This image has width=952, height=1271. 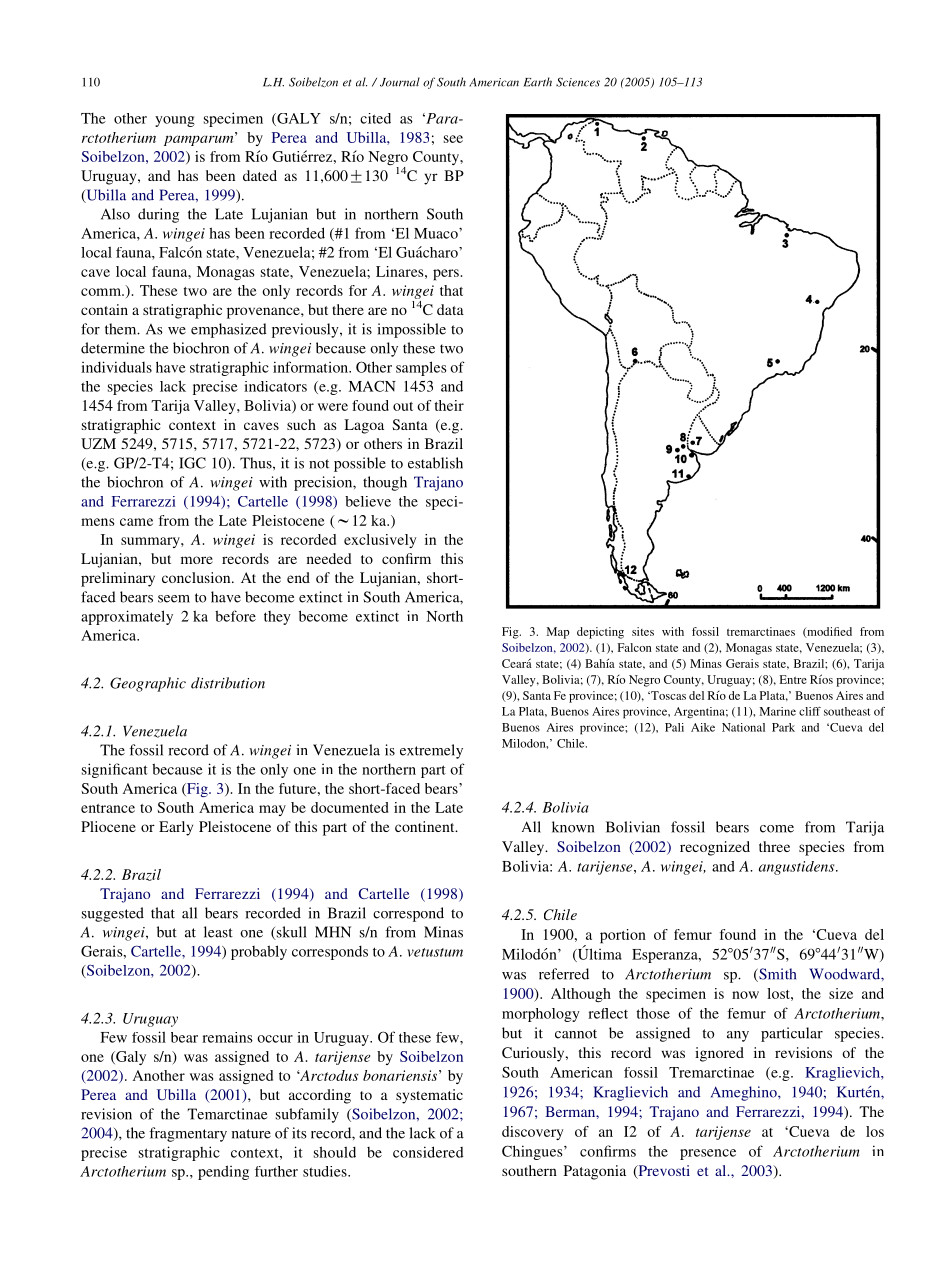 What do you see at coordinates (435, 463) in the image?
I see `establish` at bounding box center [435, 463].
